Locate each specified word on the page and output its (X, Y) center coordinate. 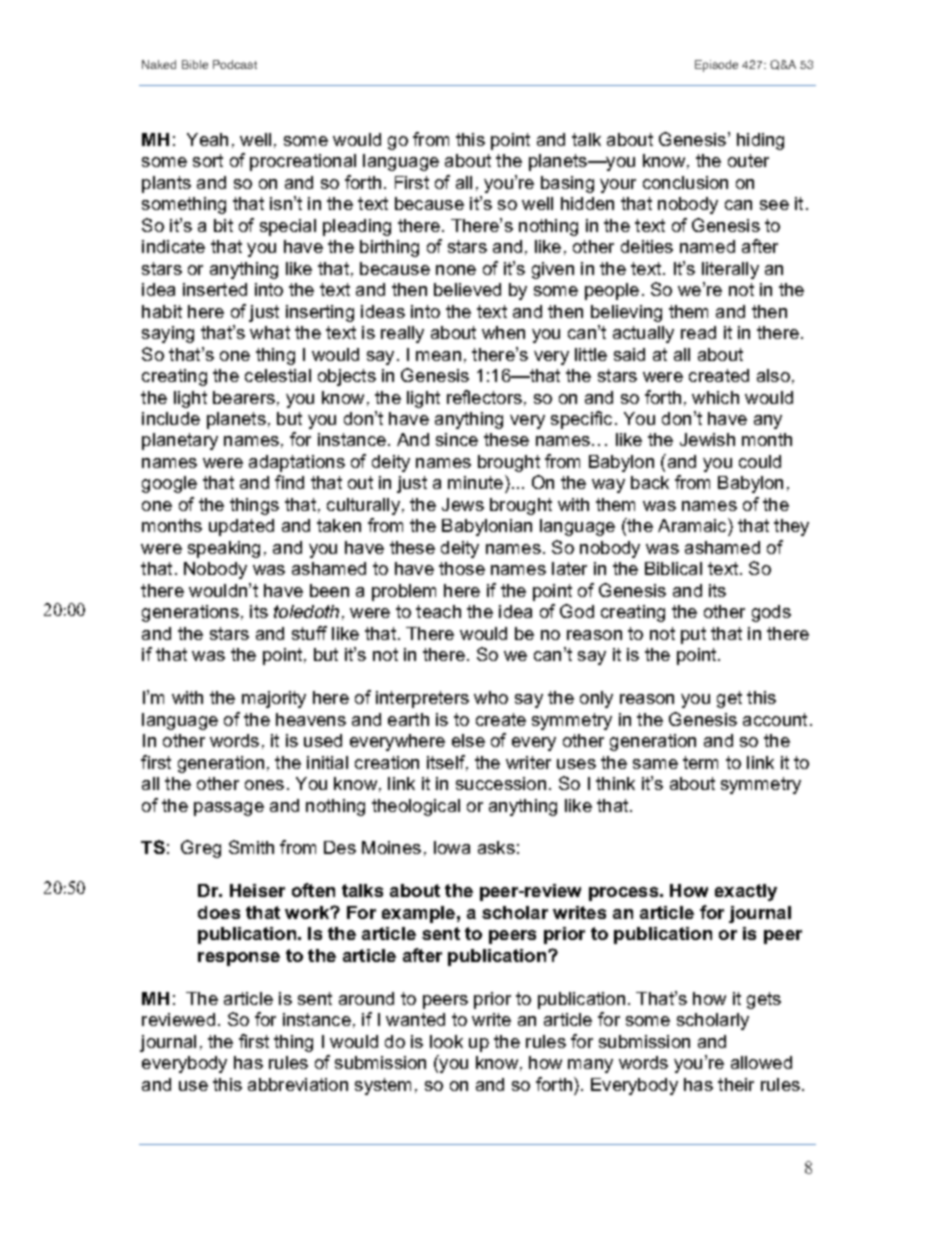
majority (274, 699)
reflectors (484, 397)
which (715, 397)
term (700, 762)
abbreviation (298, 1084)
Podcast (235, 64)
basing (567, 184)
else (468, 740)
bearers (244, 397)
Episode (716, 66)
